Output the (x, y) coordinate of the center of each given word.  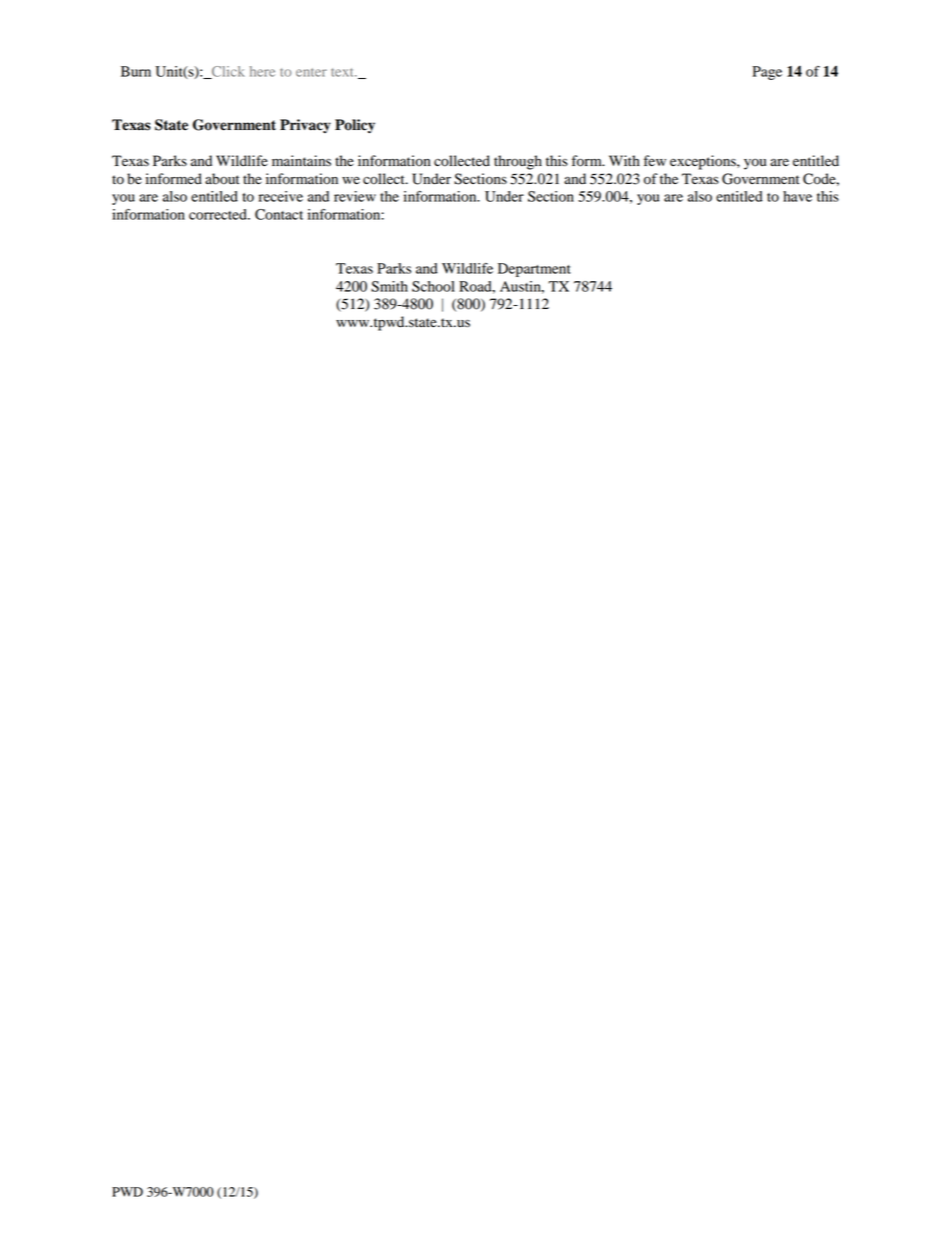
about (222, 179)
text (343, 72)
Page (767, 73)
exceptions (704, 162)
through (518, 162)
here (262, 71)
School (433, 286)
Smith (389, 286)
